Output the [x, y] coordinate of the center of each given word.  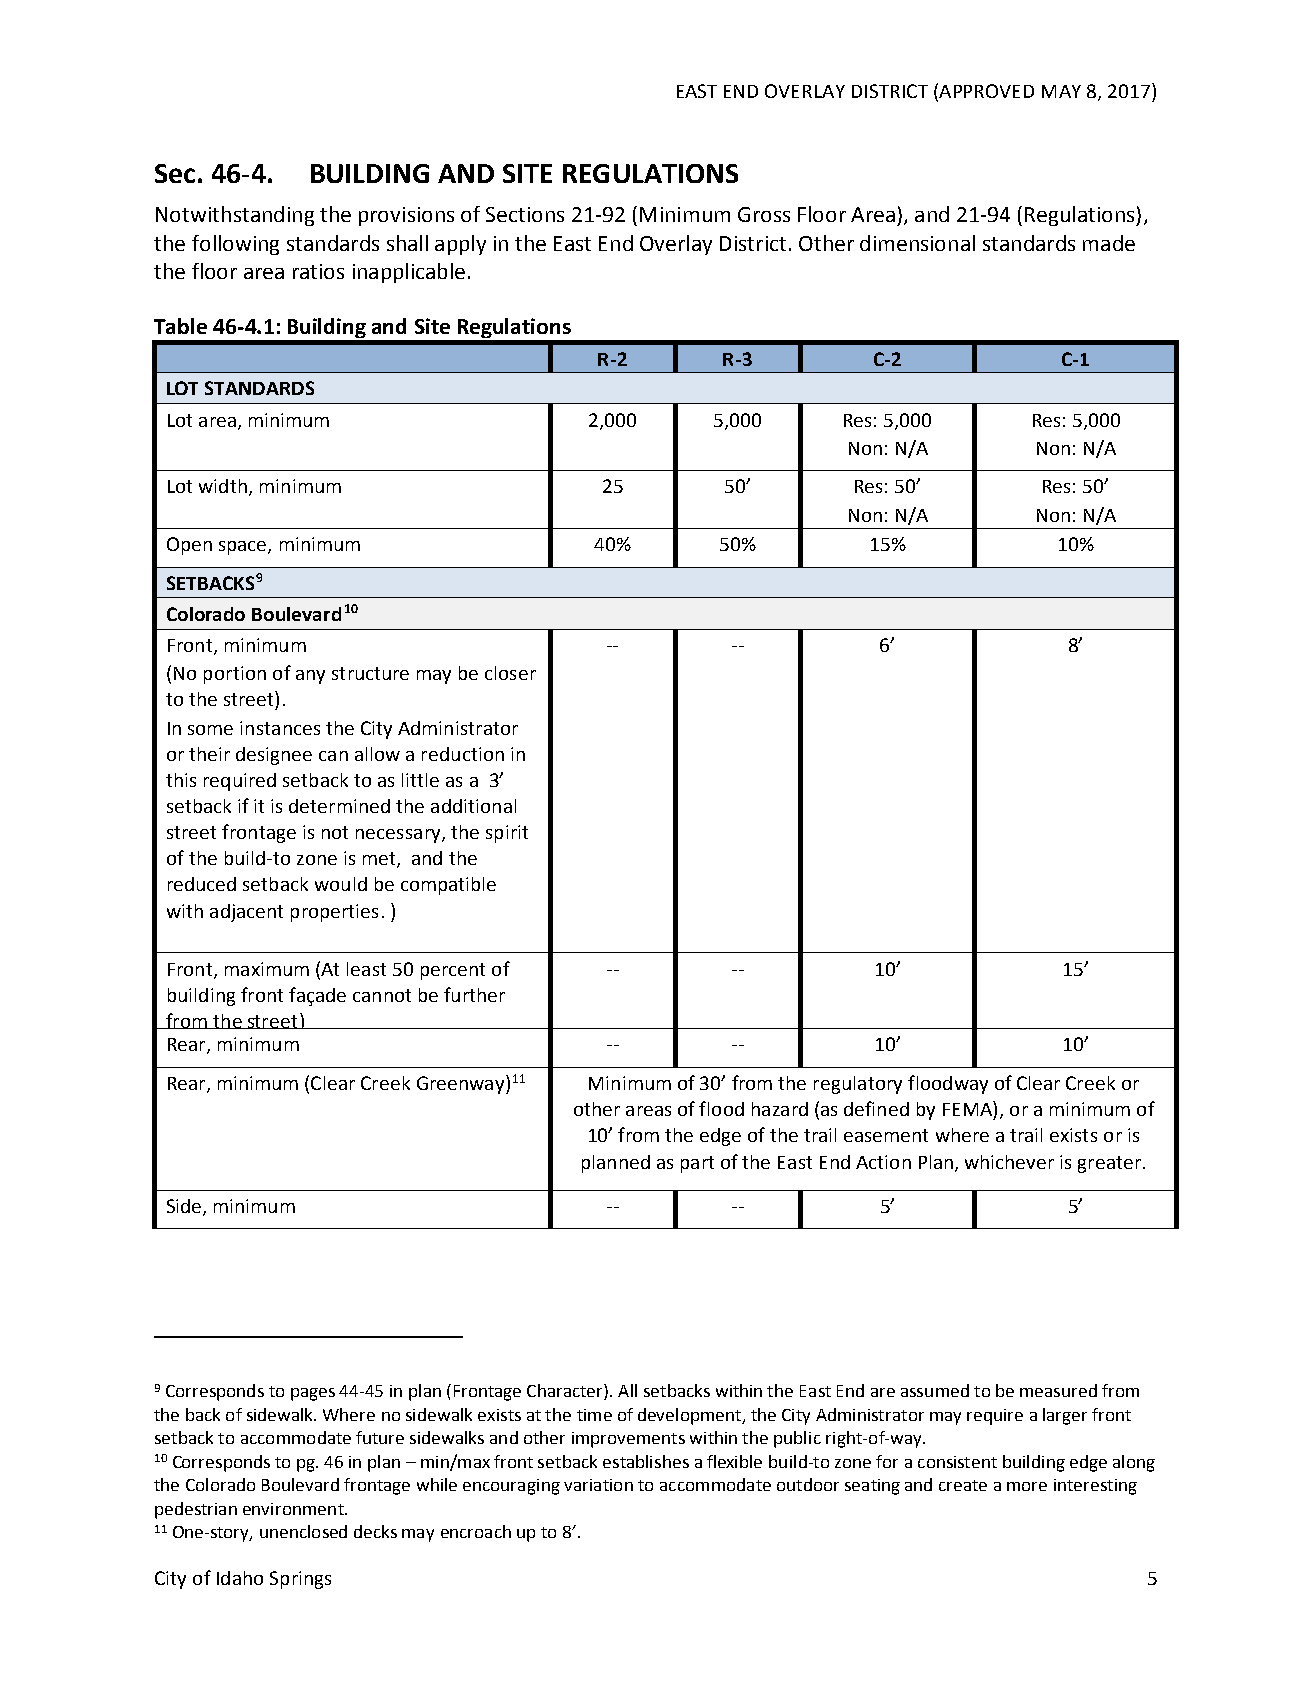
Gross [764, 214]
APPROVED [985, 90]
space [244, 548]
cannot [382, 995]
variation [598, 1485]
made [1109, 243]
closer [510, 673]
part [697, 1164]
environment [294, 1509]
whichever [1009, 1162]
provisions [406, 216]
